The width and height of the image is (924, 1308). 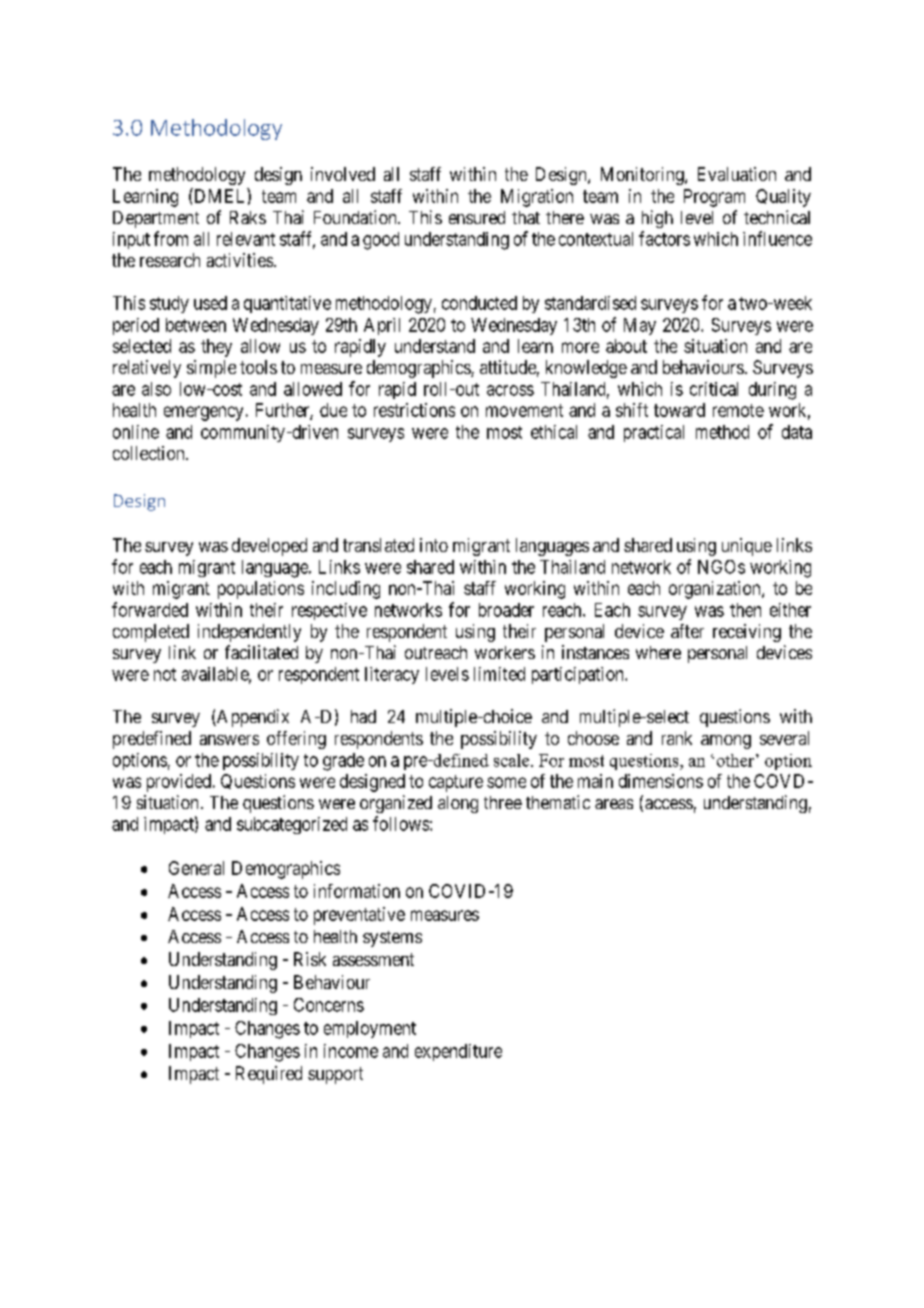 I want to click on Program, so click(x=714, y=198).
